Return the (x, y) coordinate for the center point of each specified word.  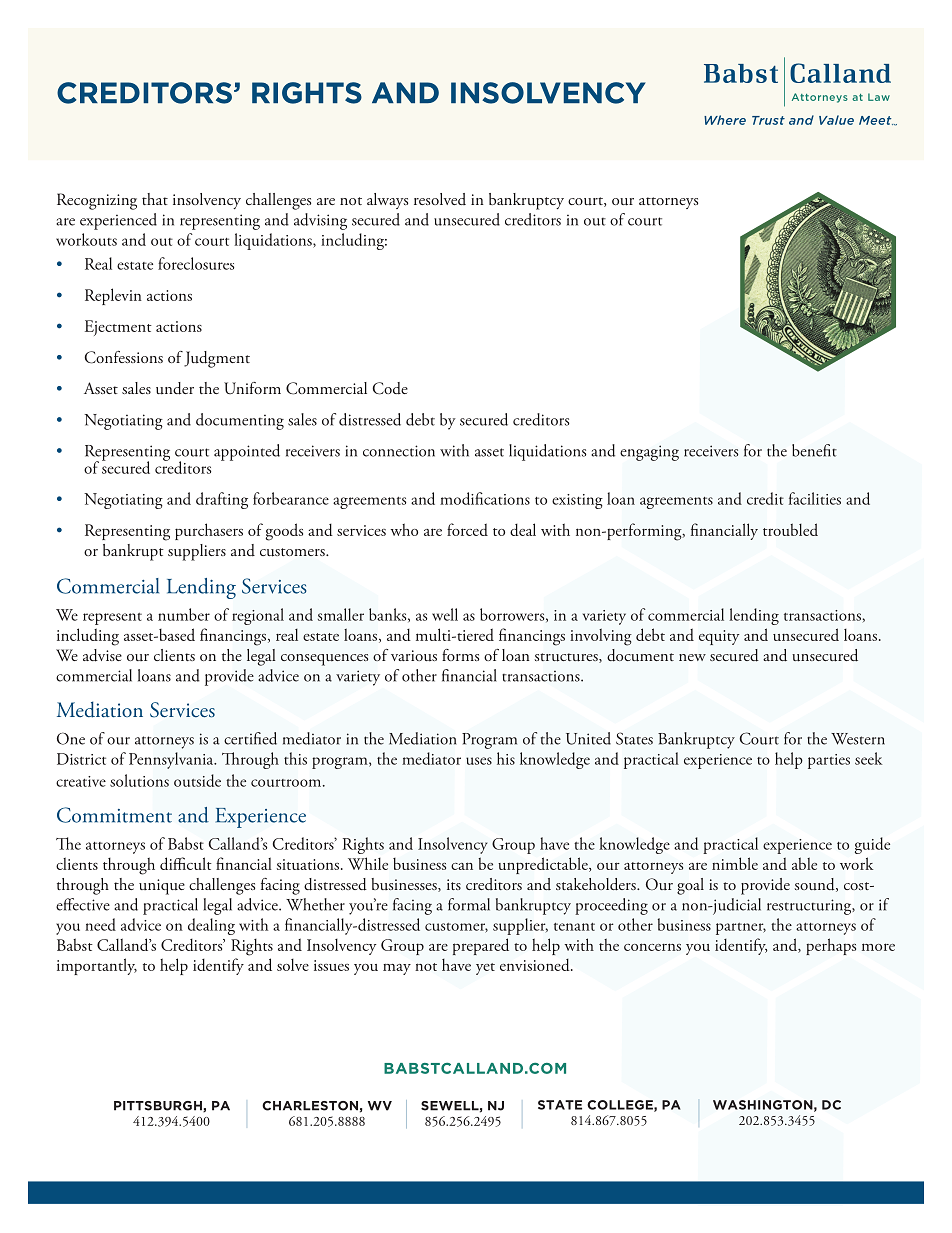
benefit (814, 450)
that (155, 199)
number (184, 614)
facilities (815, 498)
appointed (247, 452)
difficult (186, 863)
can (462, 866)
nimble (735, 863)
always (387, 201)
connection (399, 451)
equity (719, 637)
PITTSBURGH (159, 1106)
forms (460, 655)
